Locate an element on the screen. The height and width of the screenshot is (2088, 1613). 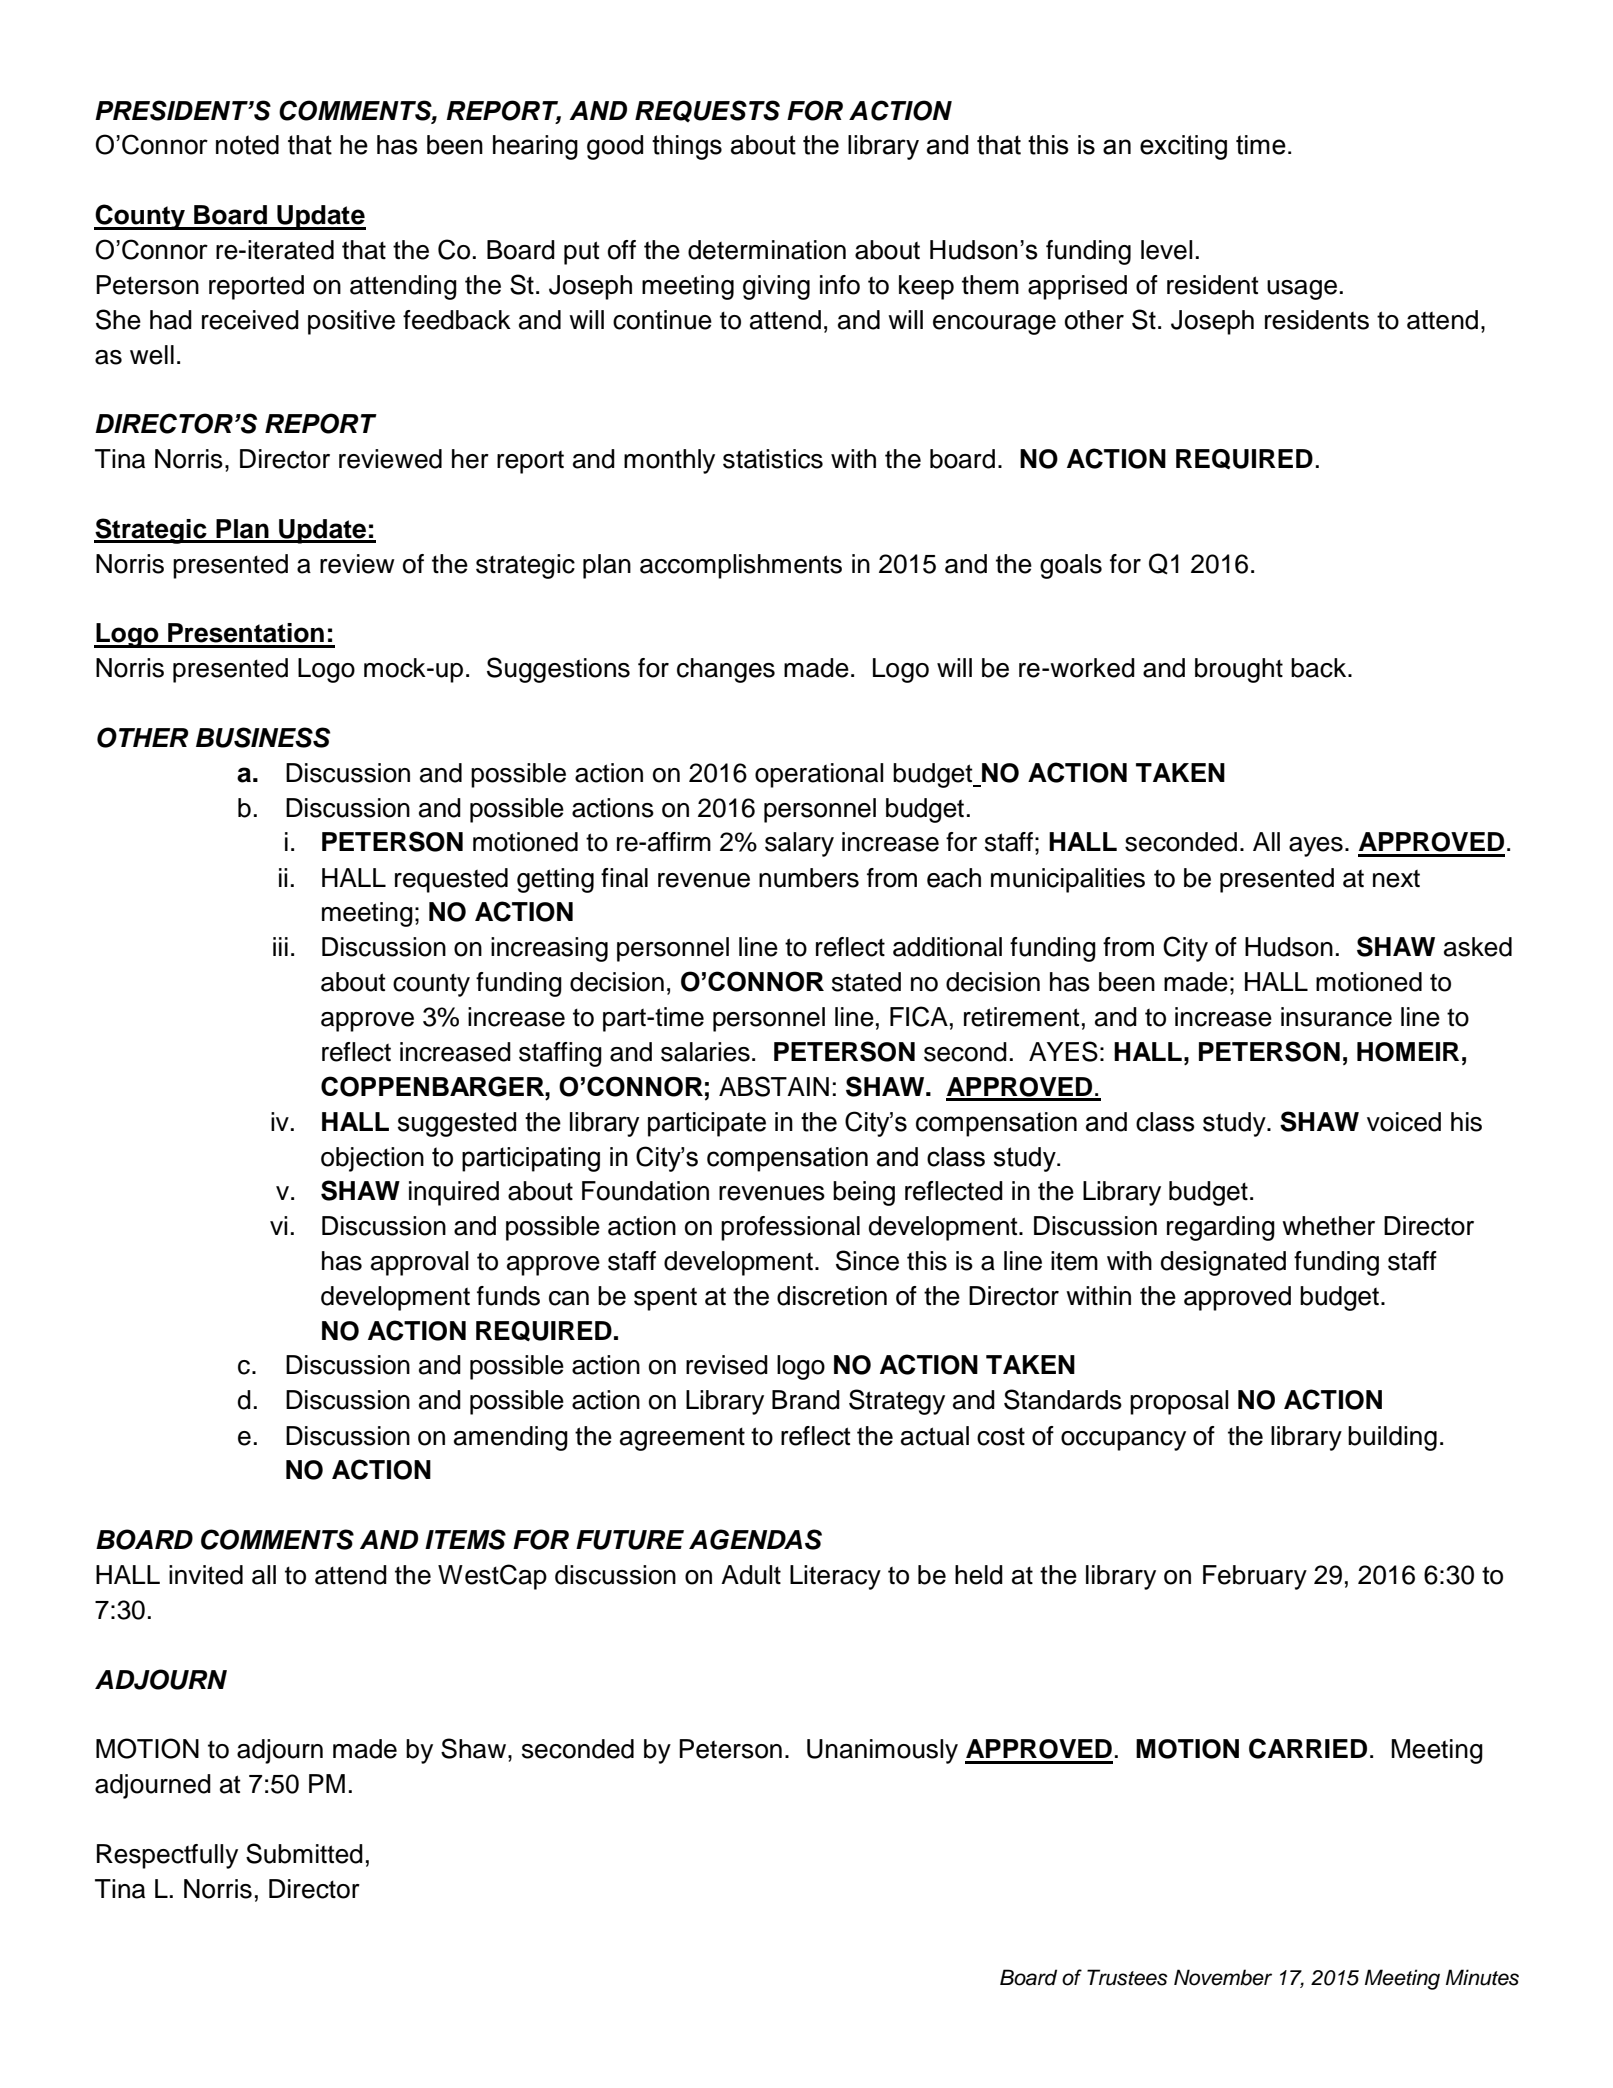
brought is located at coordinates (1239, 670).
